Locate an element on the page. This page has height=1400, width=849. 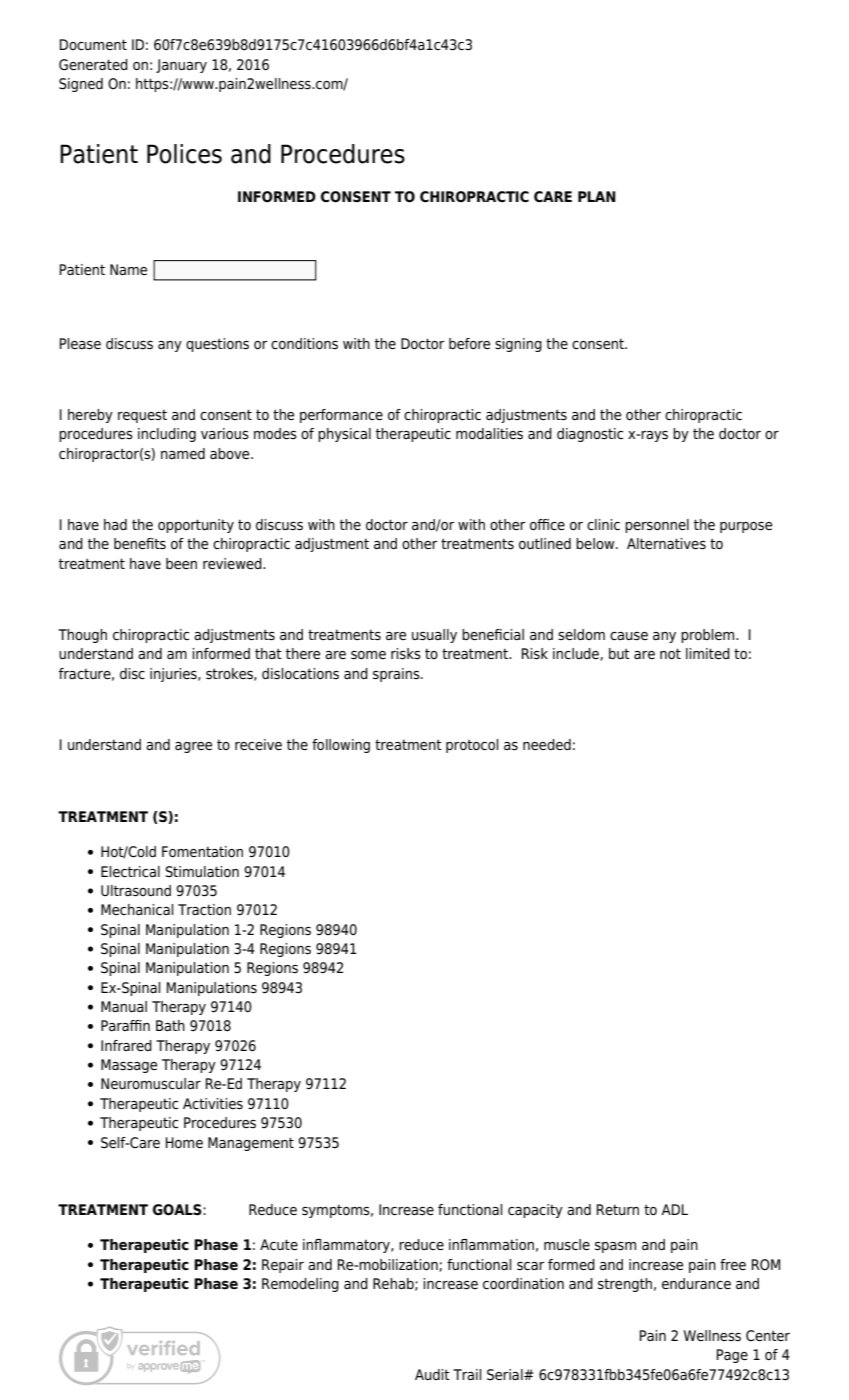
request is located at coordinates (142, 416).
